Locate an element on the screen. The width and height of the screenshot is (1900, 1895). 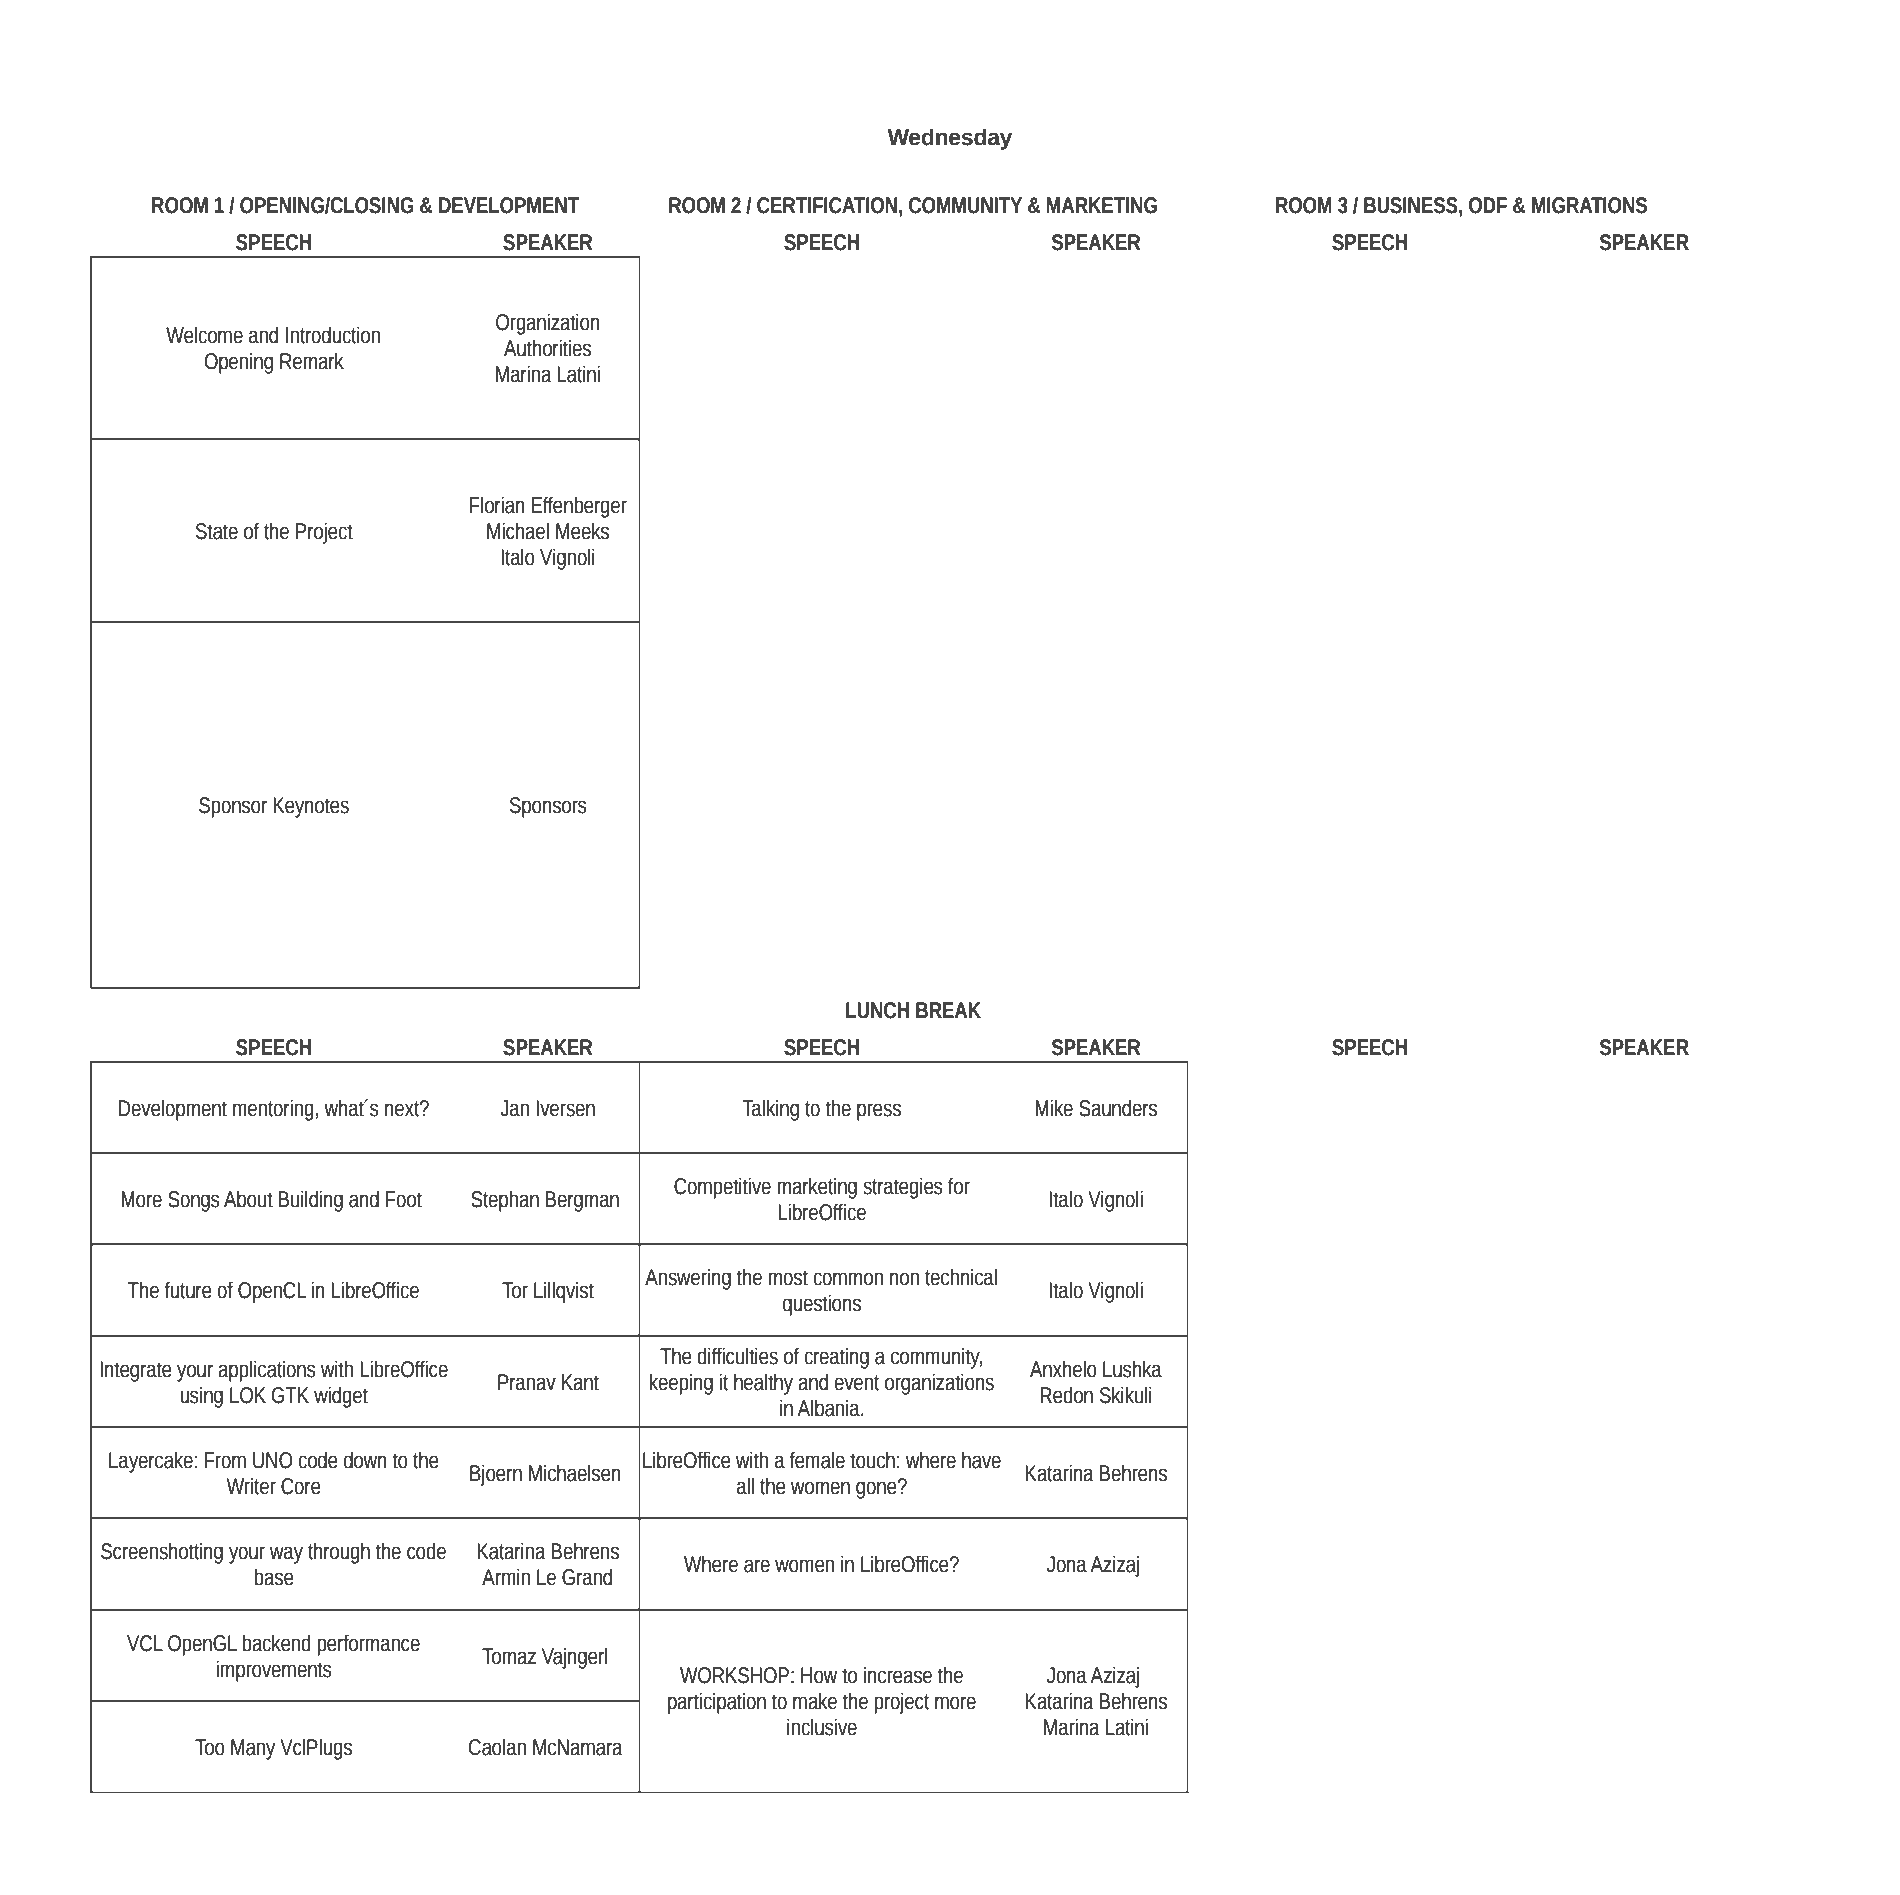
Saunders is located at coordinates (1118, 1108).
